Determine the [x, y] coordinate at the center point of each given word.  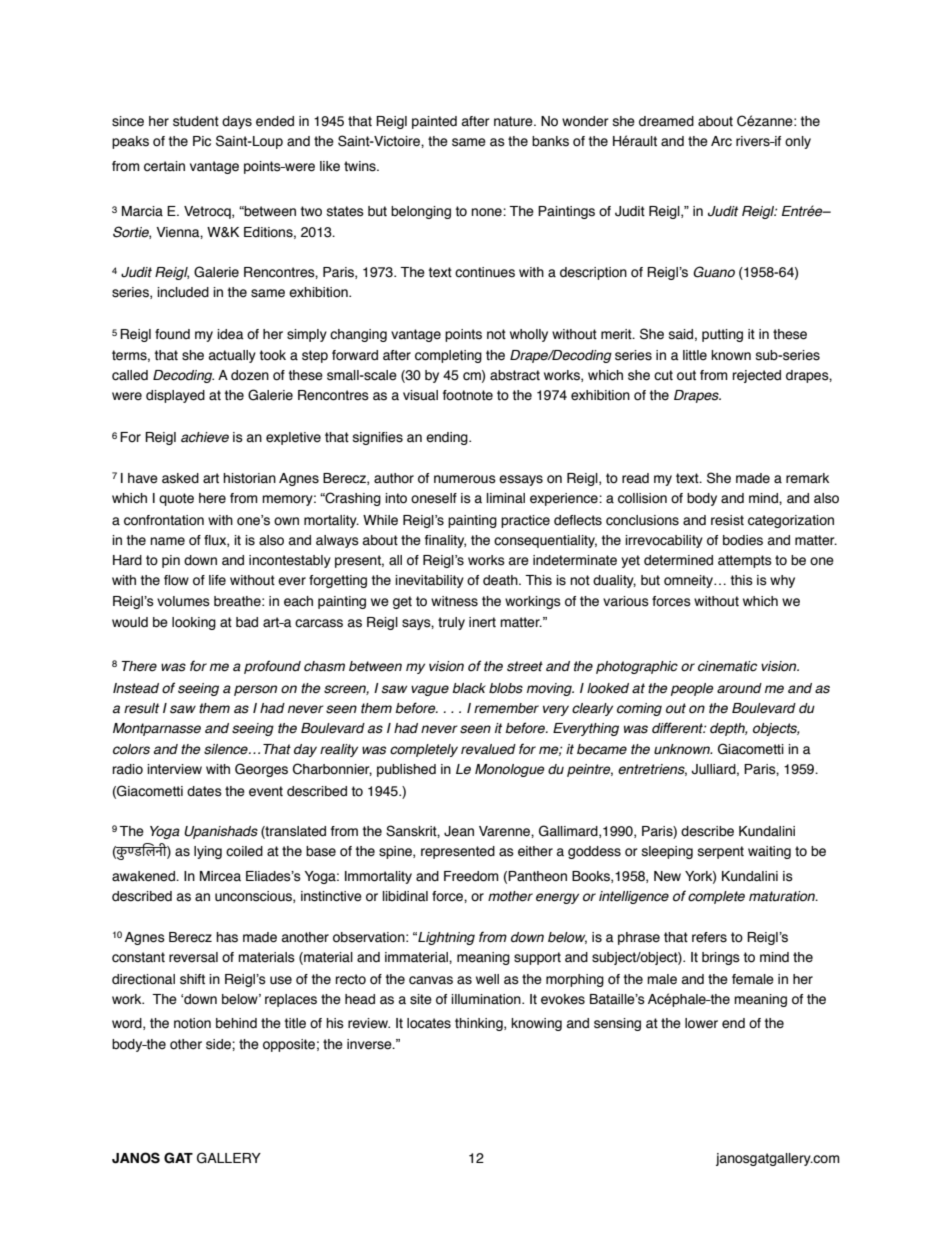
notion [192, 1023]
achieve [205, 437]
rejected [757, 376]
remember [506, 708]
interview [174, 769]
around [739, 688]
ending [448, 438]
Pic [202, 141]
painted [434, 122]
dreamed [666, 121]
